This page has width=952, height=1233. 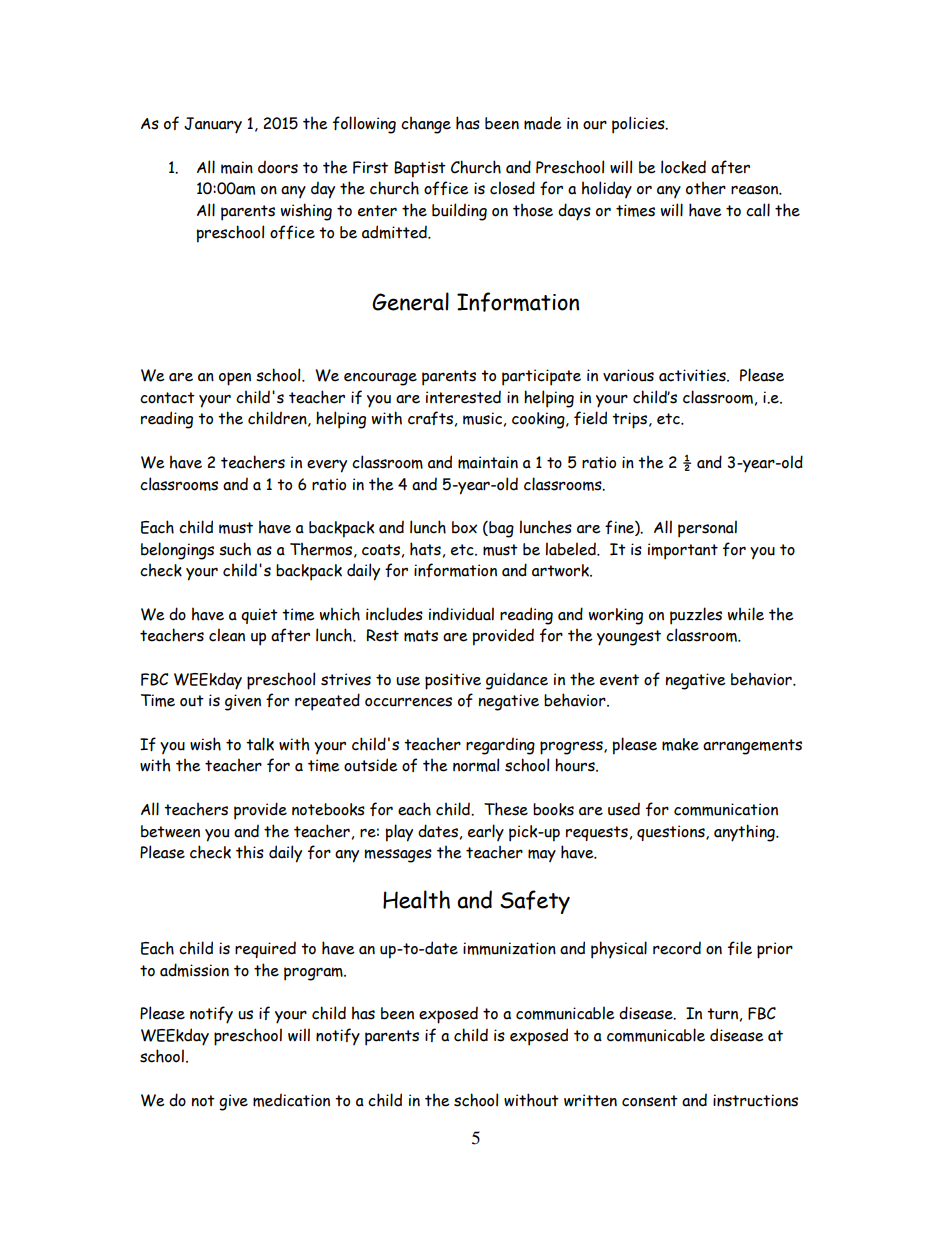 What do you see at coordinates (650, 1101) in the page?
I see `consent` at bounding box center [650, 1101].
